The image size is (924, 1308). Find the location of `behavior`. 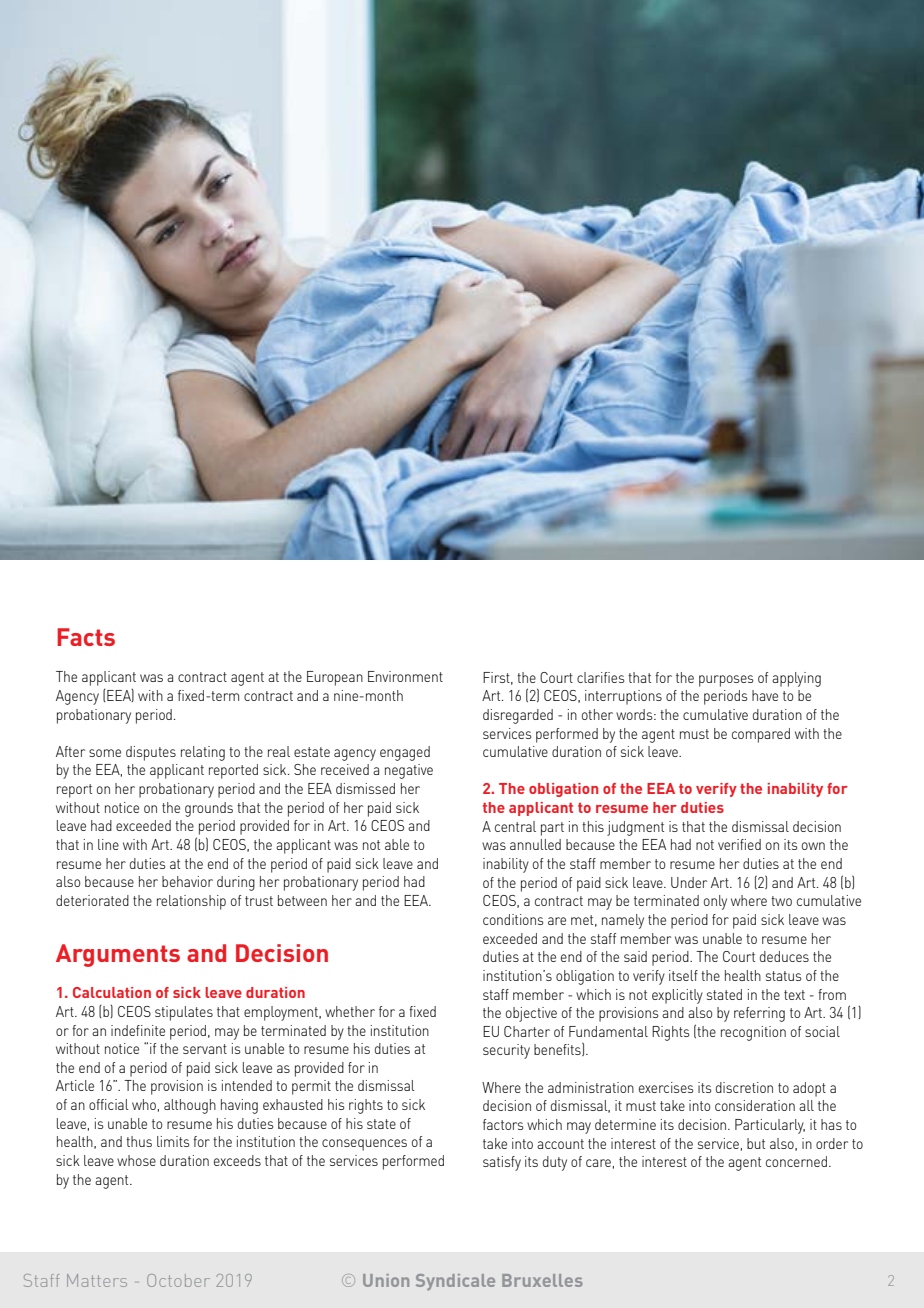

behavior is located at coordinates (187, 881).
